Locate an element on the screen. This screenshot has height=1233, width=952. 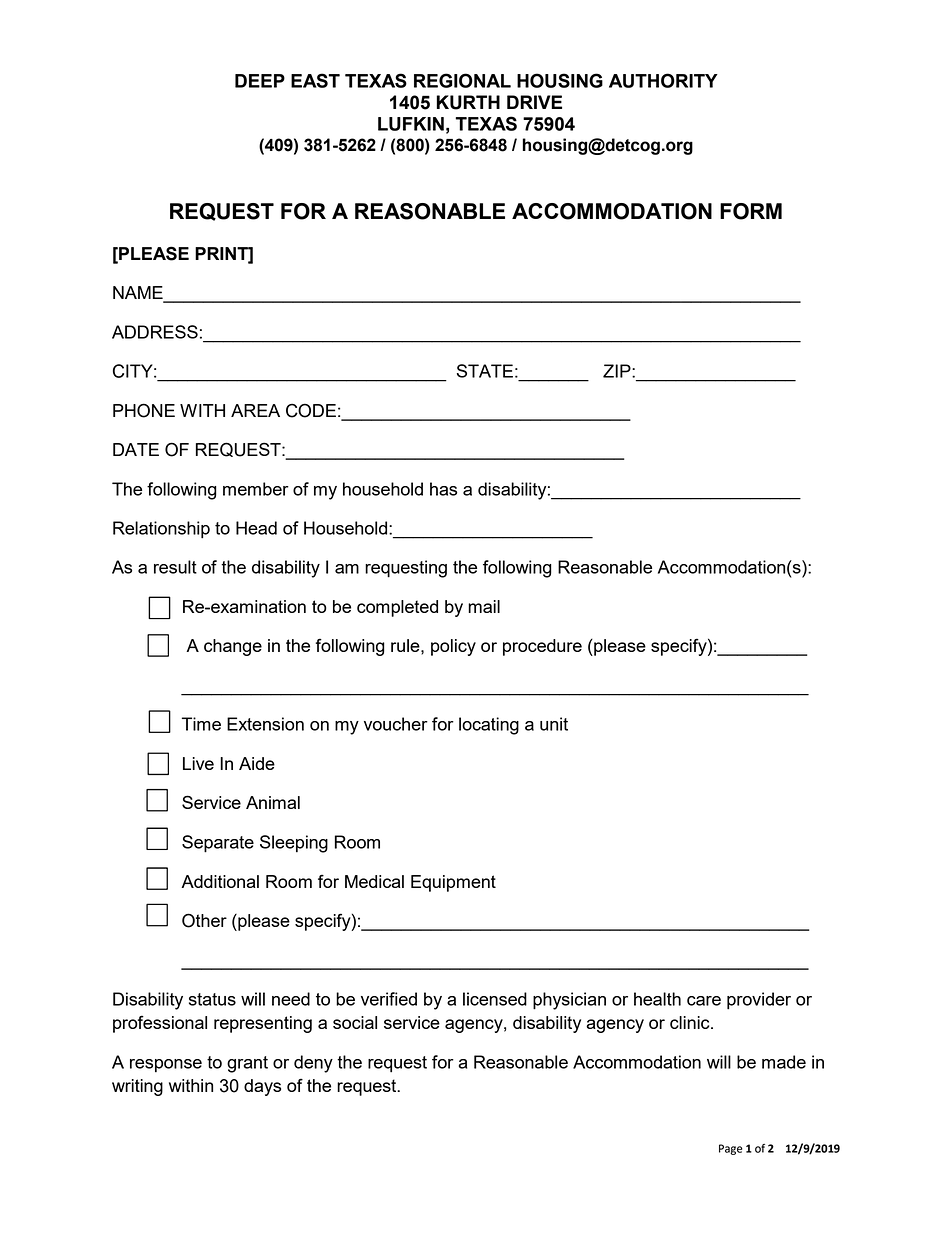
licensed is located at coordinates (495, 999).
